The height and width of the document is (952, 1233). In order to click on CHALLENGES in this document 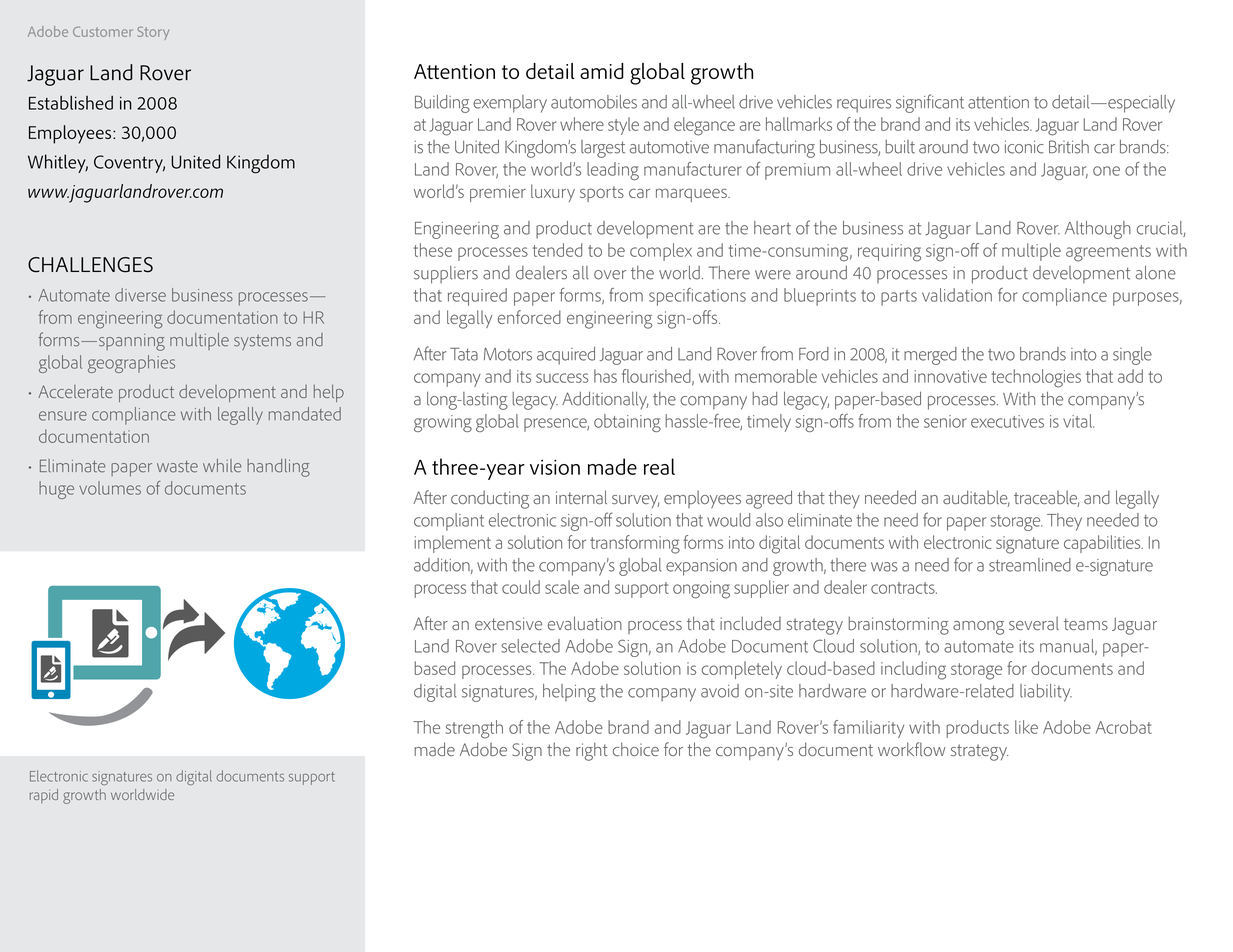, I will do `click(90, 265)`.
